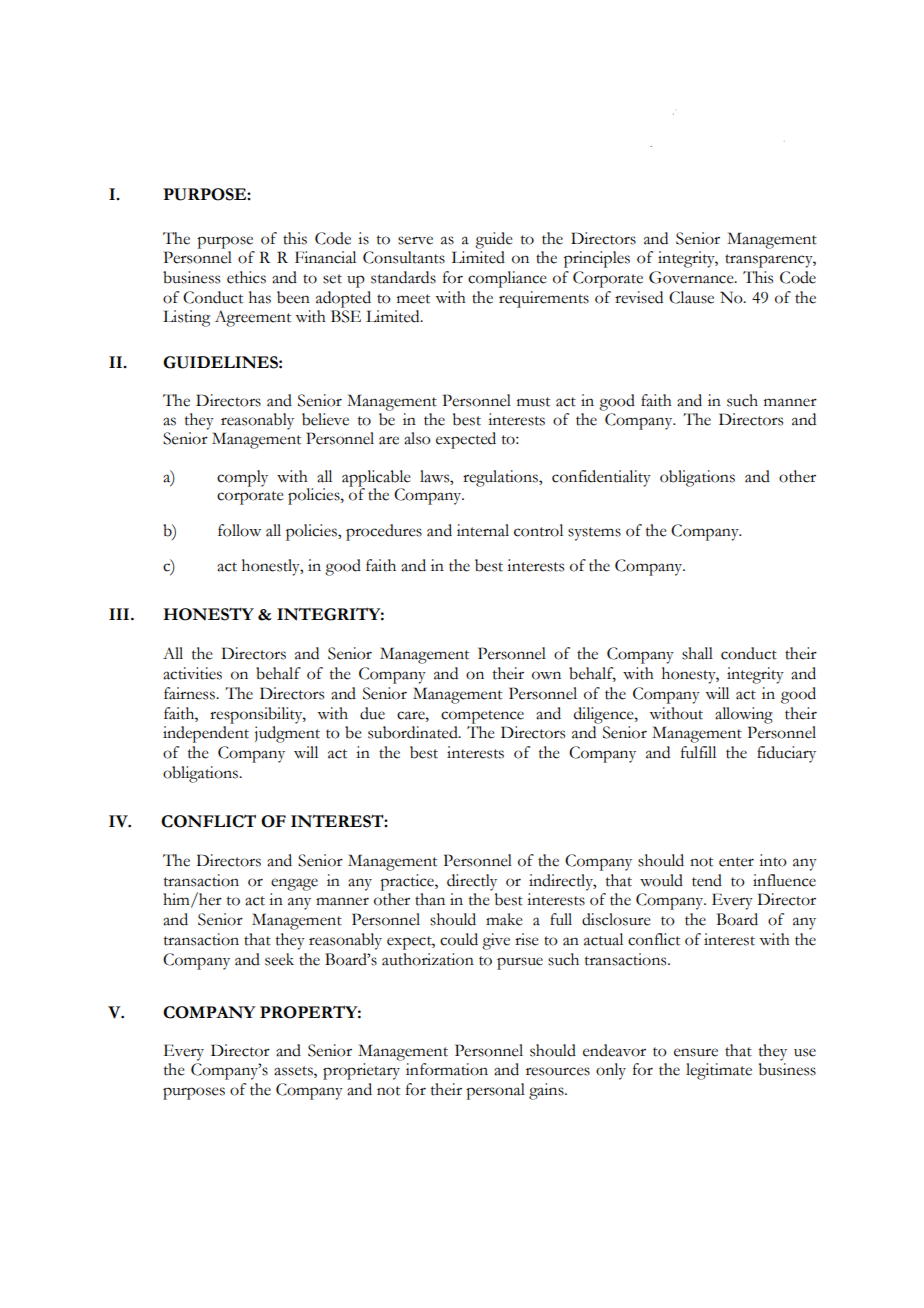 This document has height=1308, width=924. Describe the element at coordinates (483, 530) in the document. I see `internal` at that location.
